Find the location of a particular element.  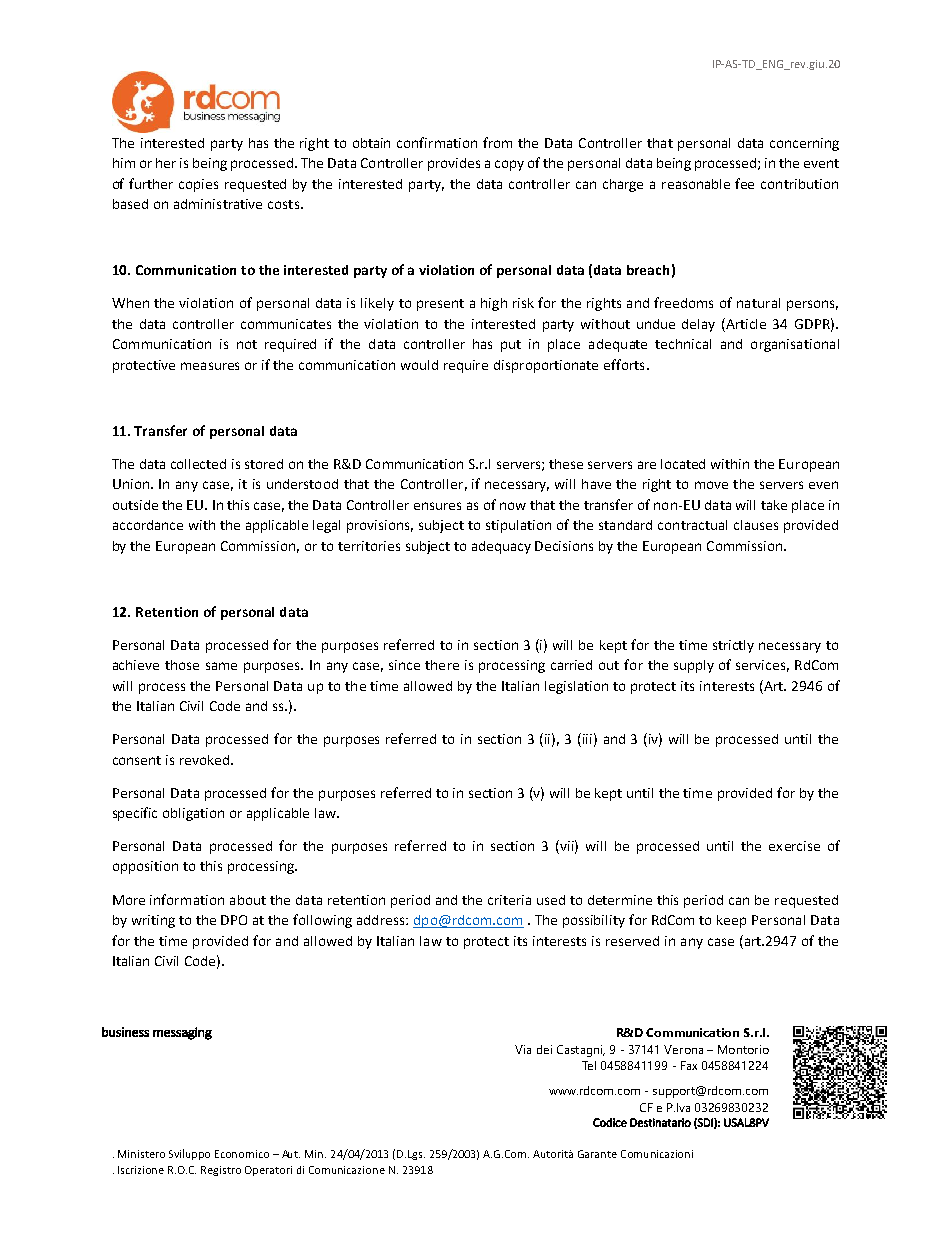

fee is located at coordinates (744, 183).
